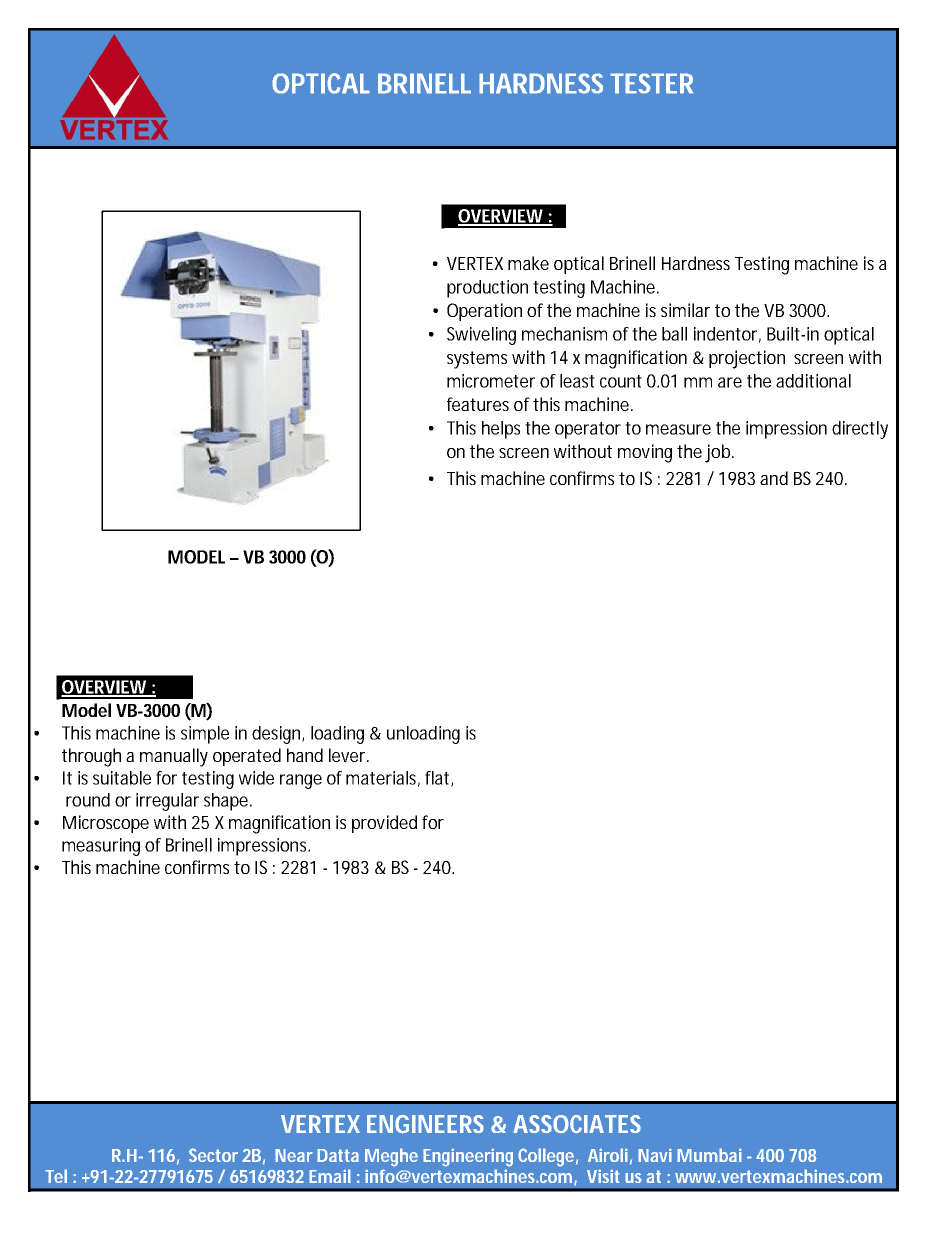 This screenshot has width=952, height=1233. I want to click on measuring, so click(101, 847).
